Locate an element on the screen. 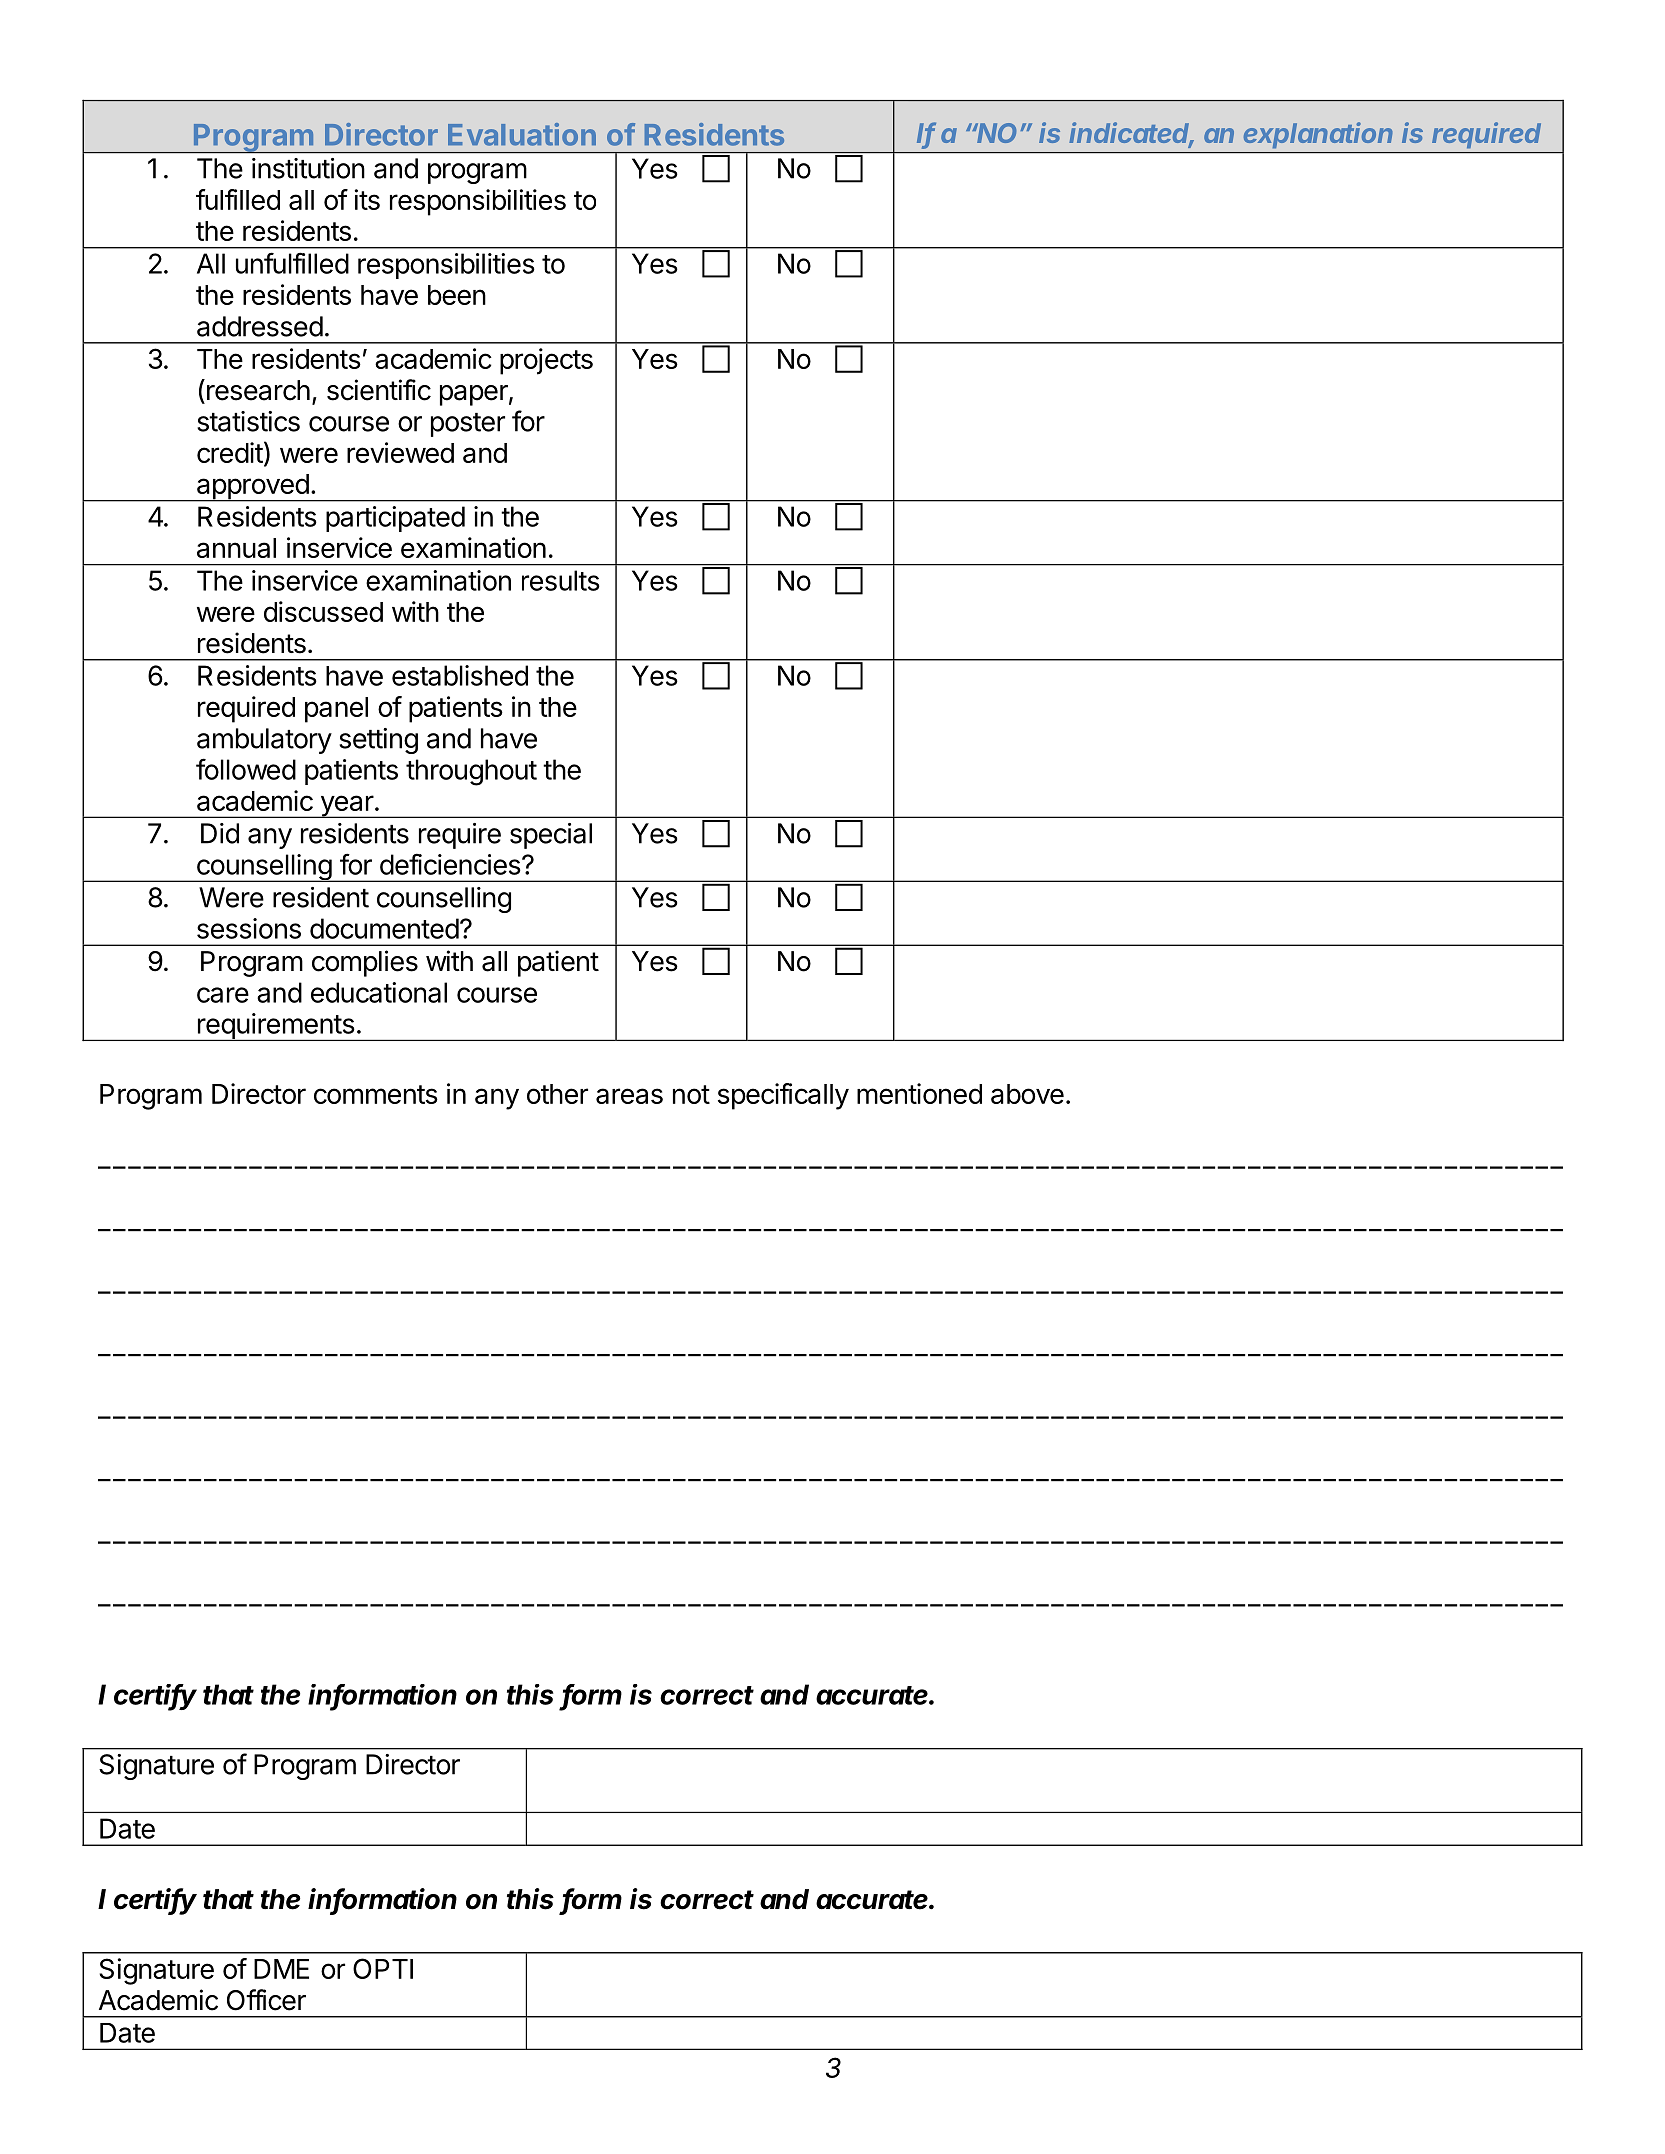 Image resolution: width=1665 pixels, height=2154 pixels. comments is located at coordinates (376, 1094).
